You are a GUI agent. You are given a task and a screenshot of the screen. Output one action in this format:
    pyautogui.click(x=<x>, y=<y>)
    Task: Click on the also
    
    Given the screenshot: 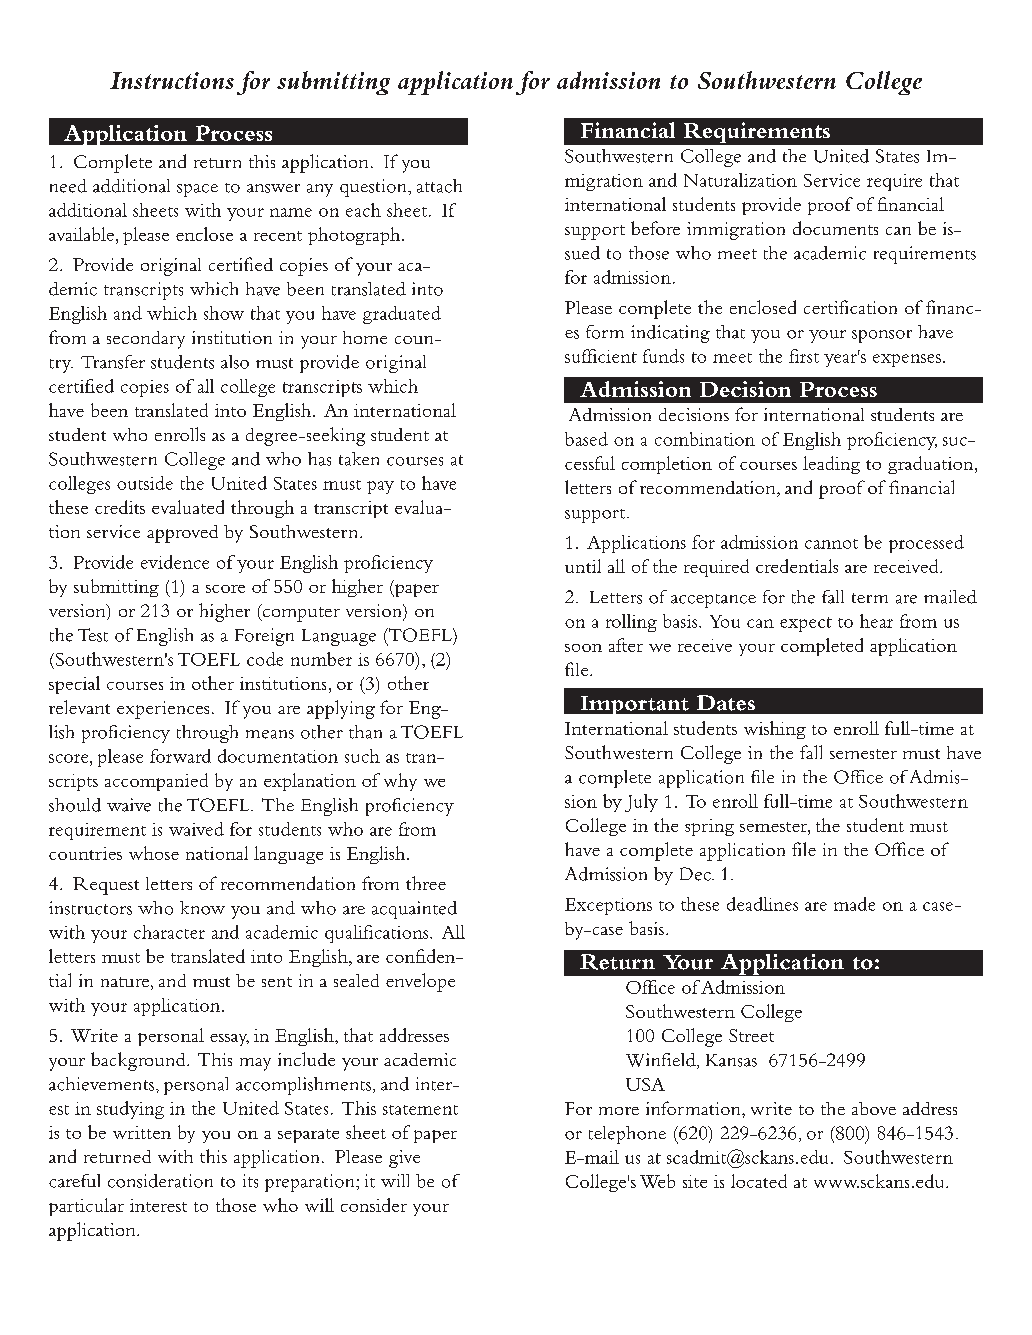 What is the action you would take?
    pyautogui.click(x=235, y=362)
